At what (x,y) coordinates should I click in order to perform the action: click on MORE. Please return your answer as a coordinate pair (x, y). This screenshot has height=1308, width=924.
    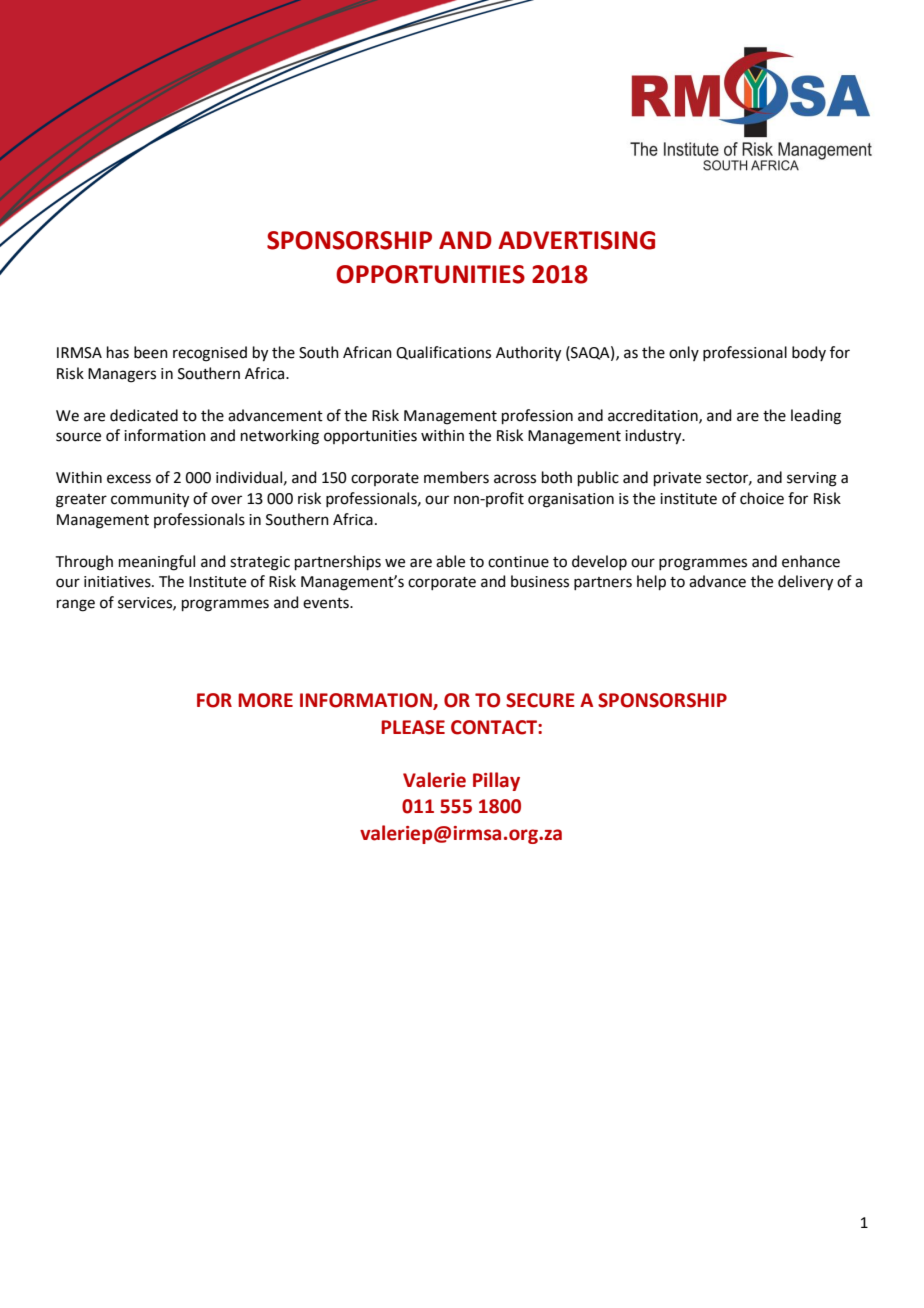
    Looking at the image, I should click on (265, 700).
